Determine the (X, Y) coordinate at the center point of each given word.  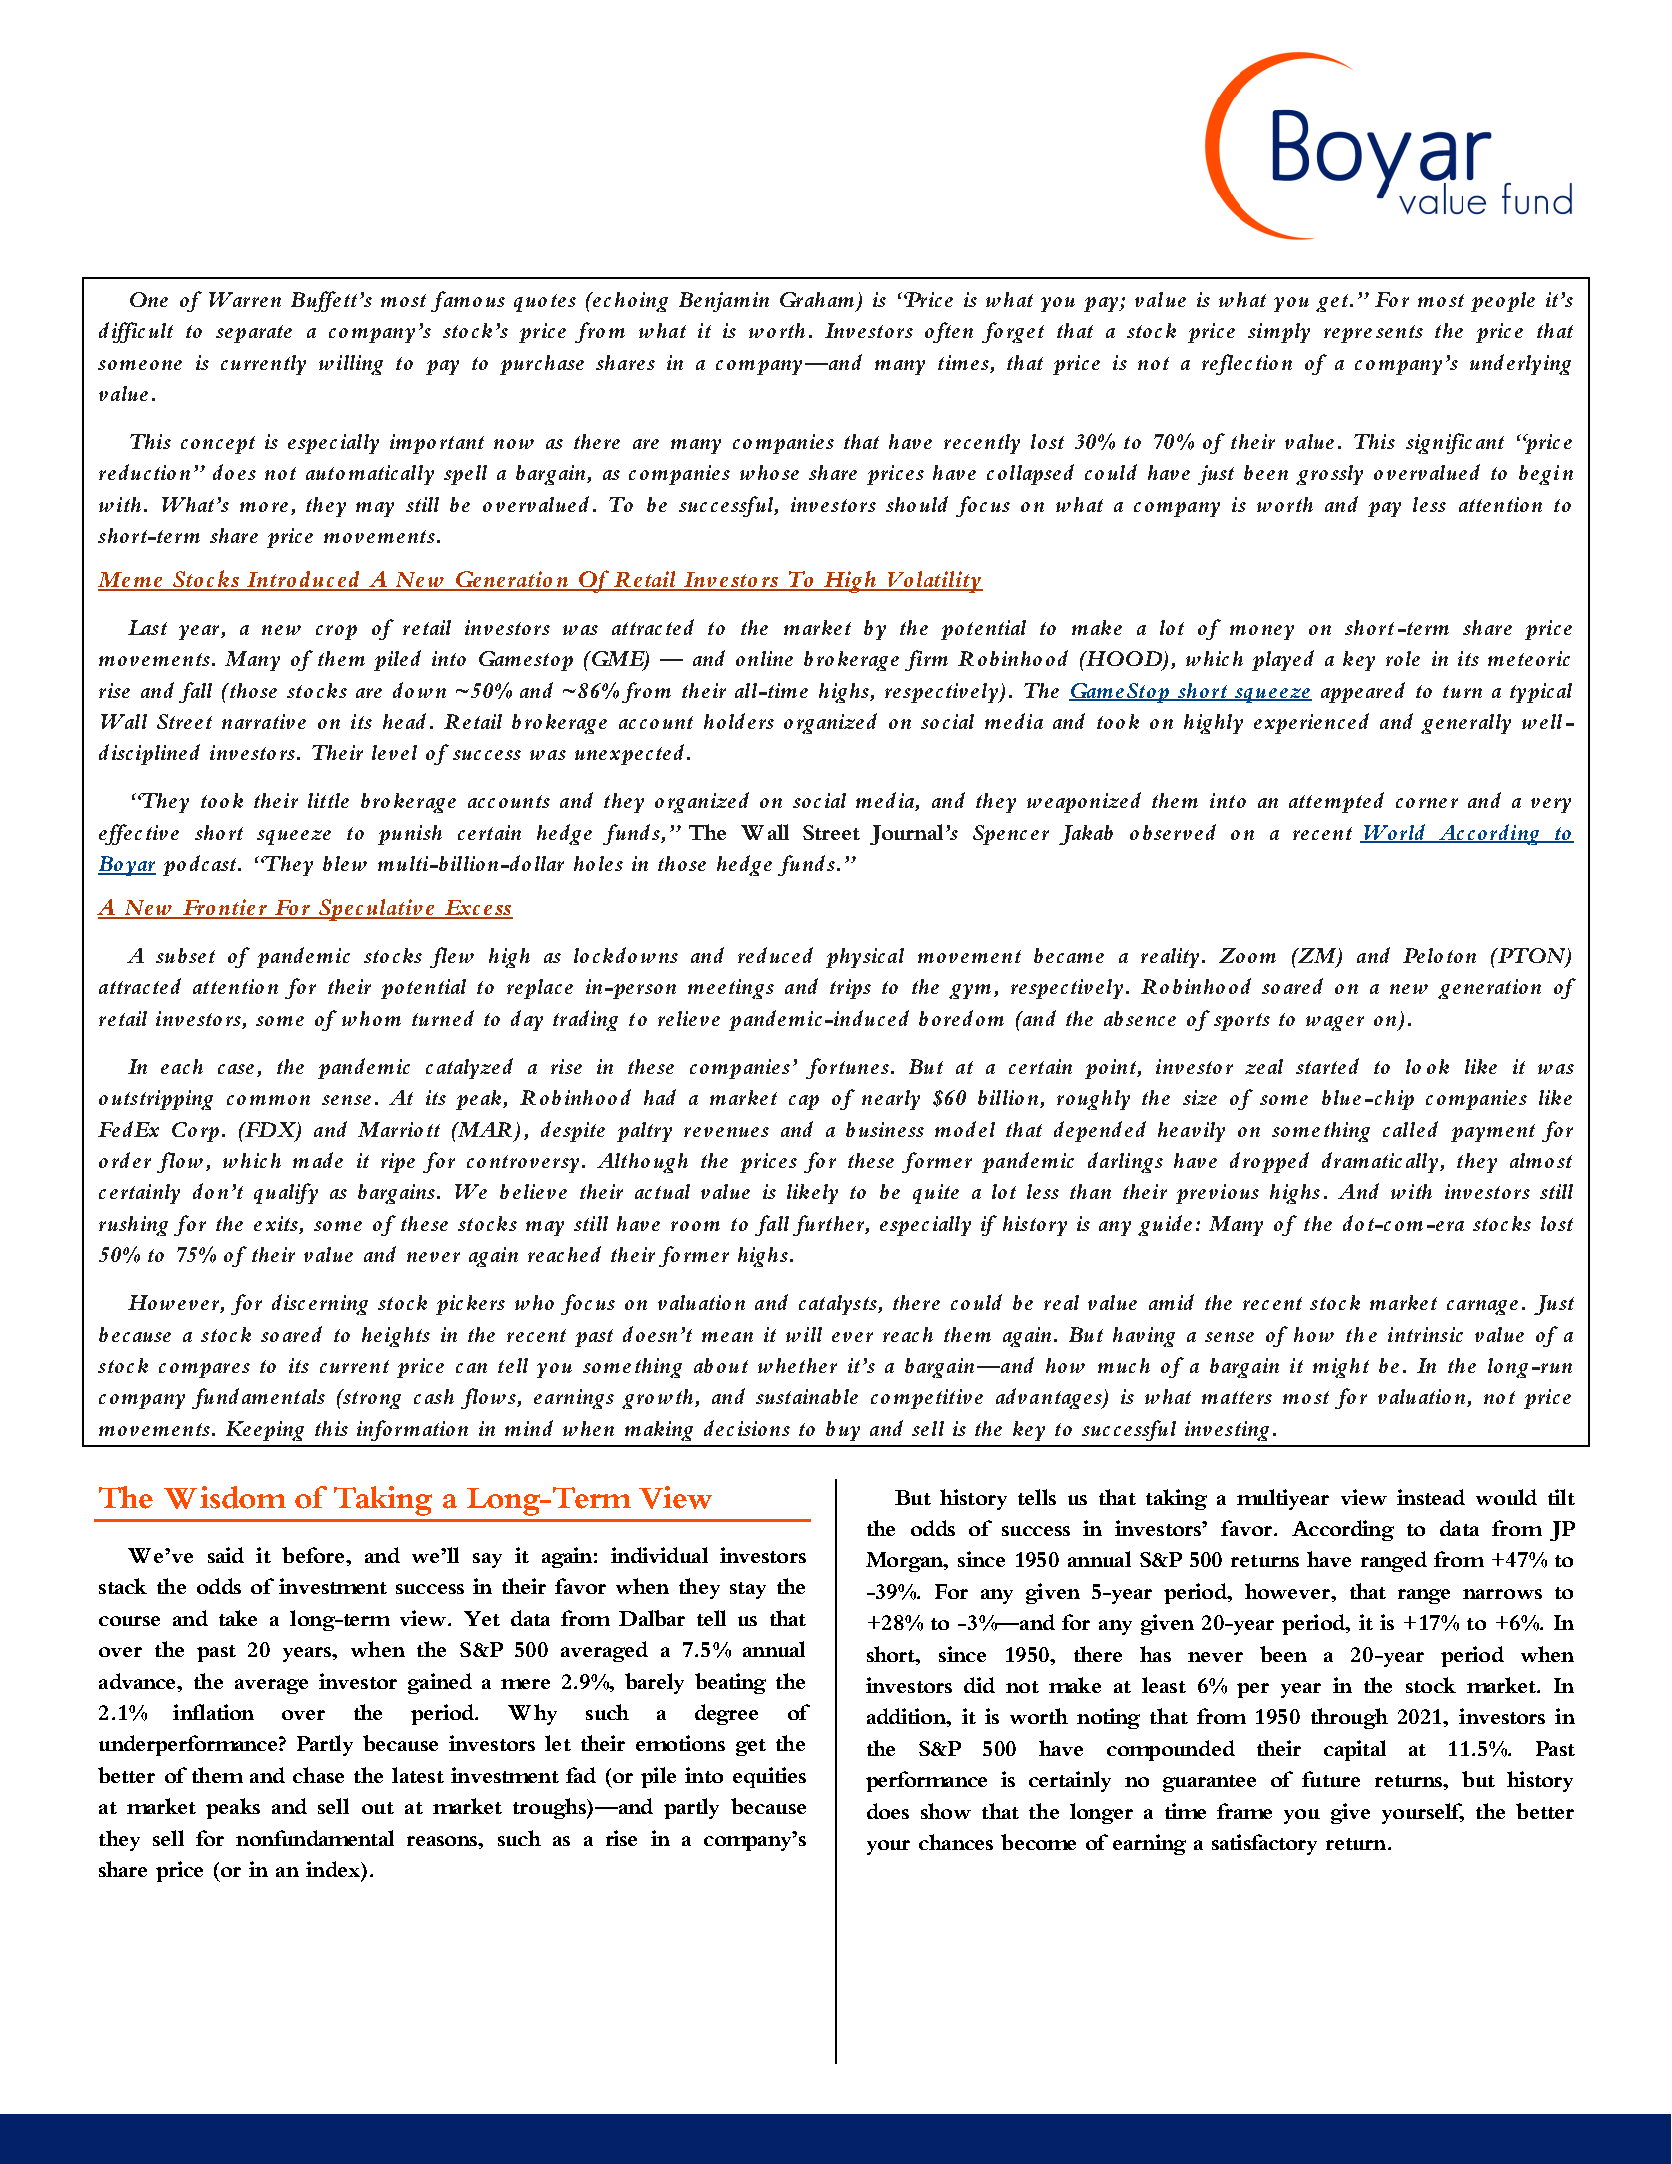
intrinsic (1425, 1334)
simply (1279, 333)
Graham (817, 299)
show (946, 1811)
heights (396, 1337)
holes (598, 863)
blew (345, 863)
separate (254, 334)
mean (727, 1337)
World (1394, 833)
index (334, 1869)
